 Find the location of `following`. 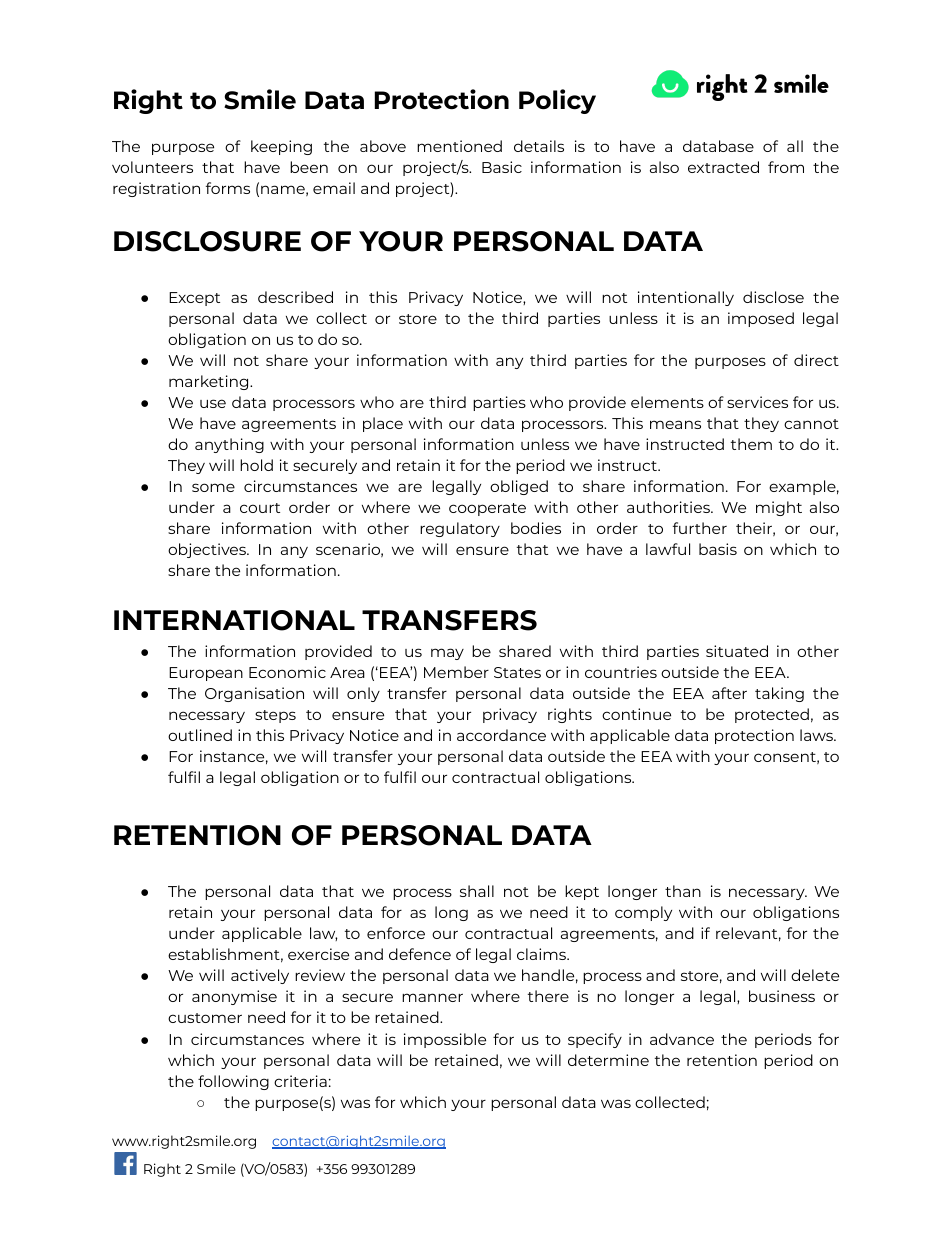

following is located at coordinates (233, 1082).
